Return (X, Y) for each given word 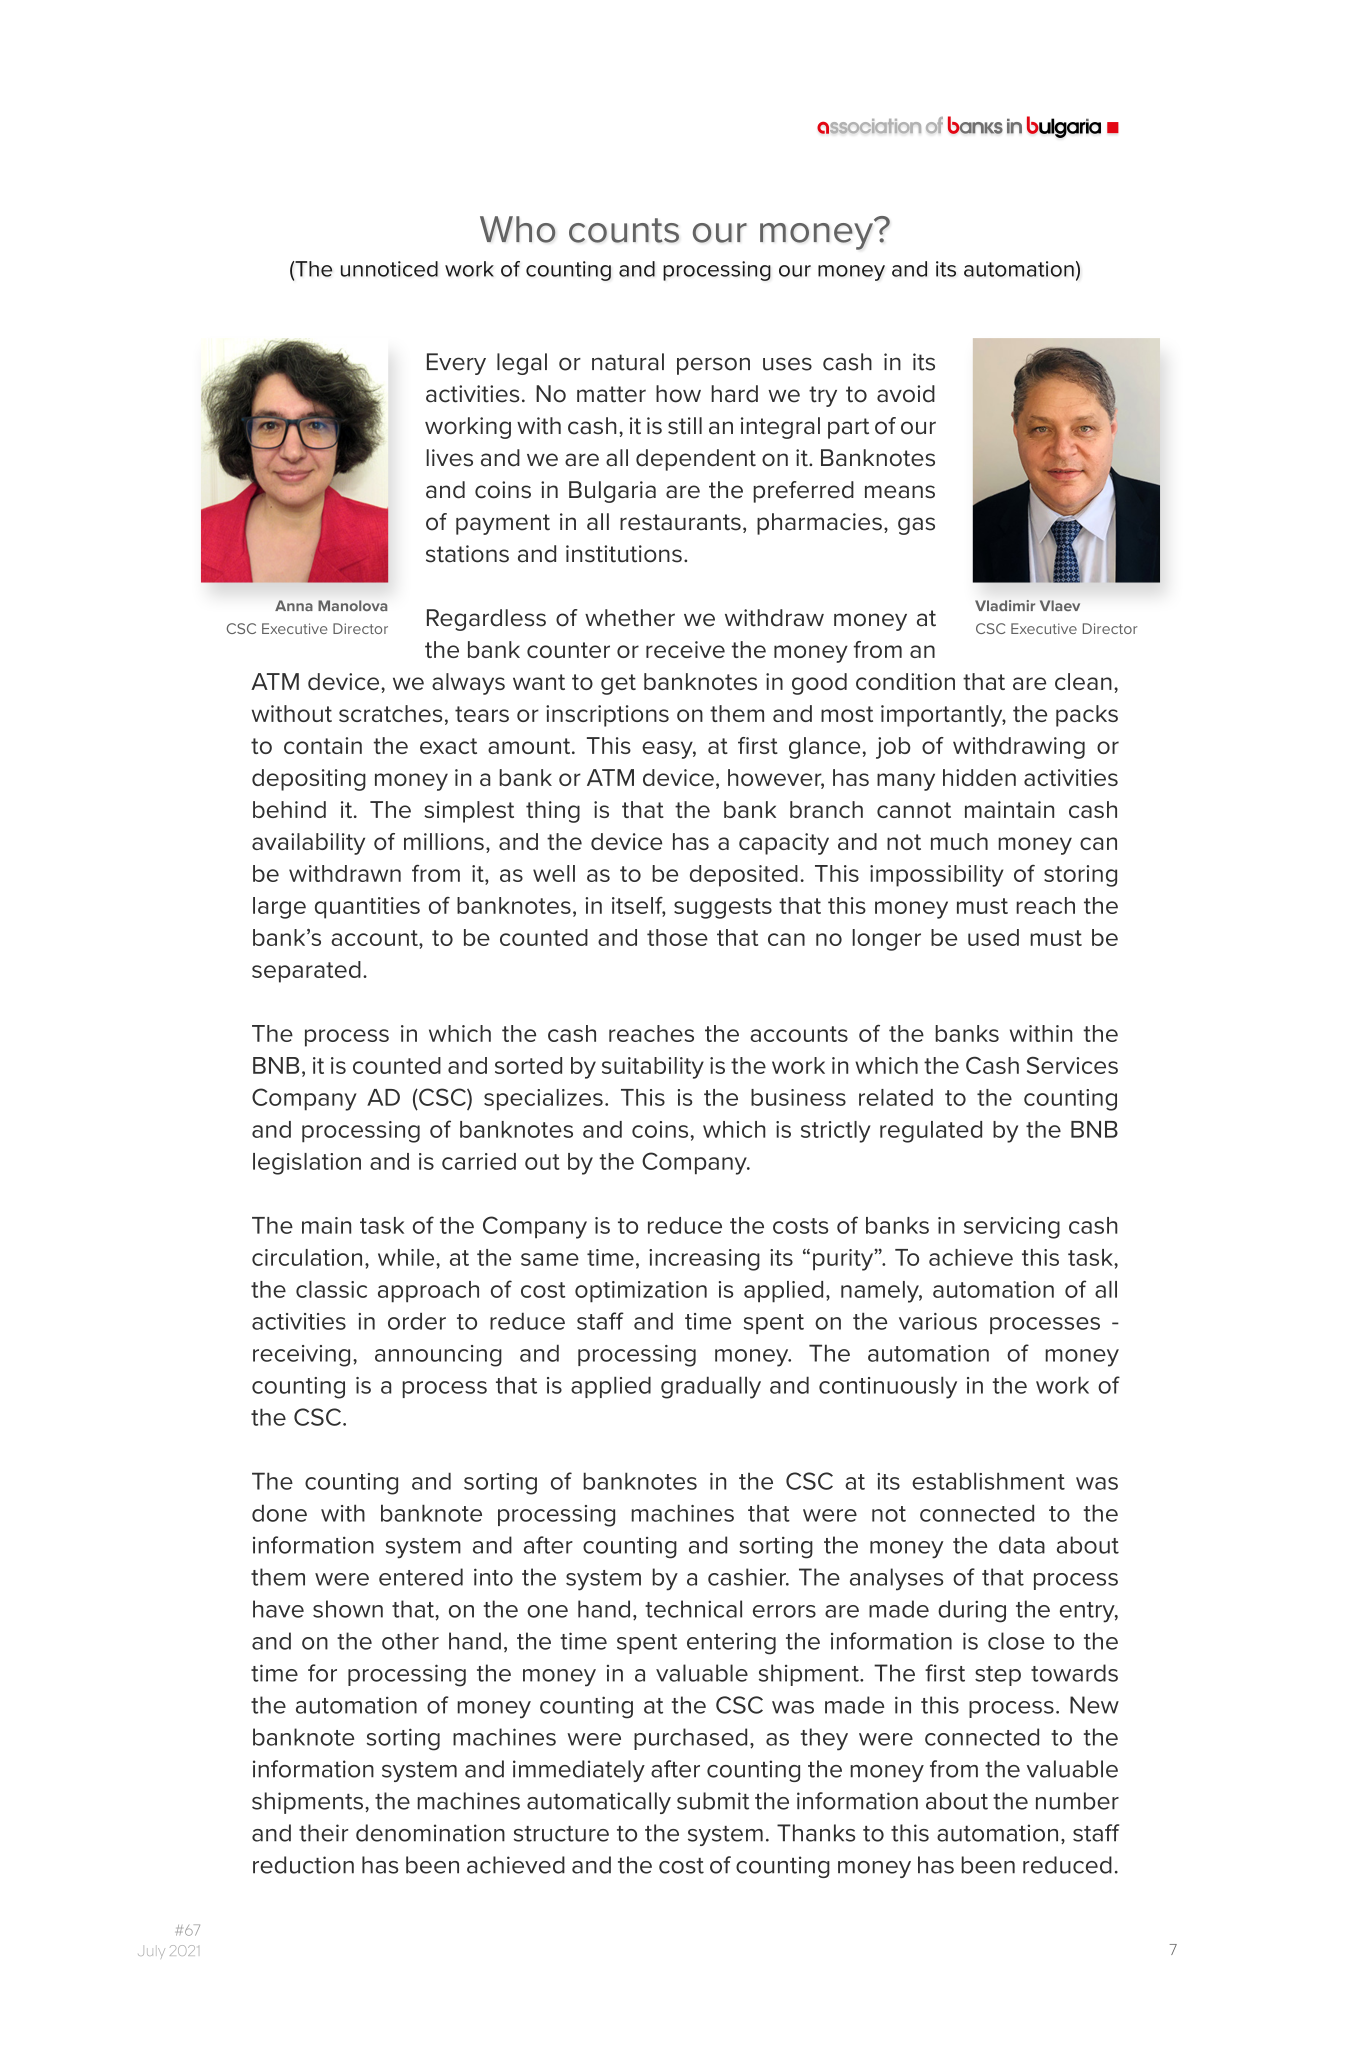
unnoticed (389, 269)
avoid (906, 394)
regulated (931, 1132)
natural (628, 362)
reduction (303, 1865)
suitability (653, 1068)
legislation (307, 1164)
